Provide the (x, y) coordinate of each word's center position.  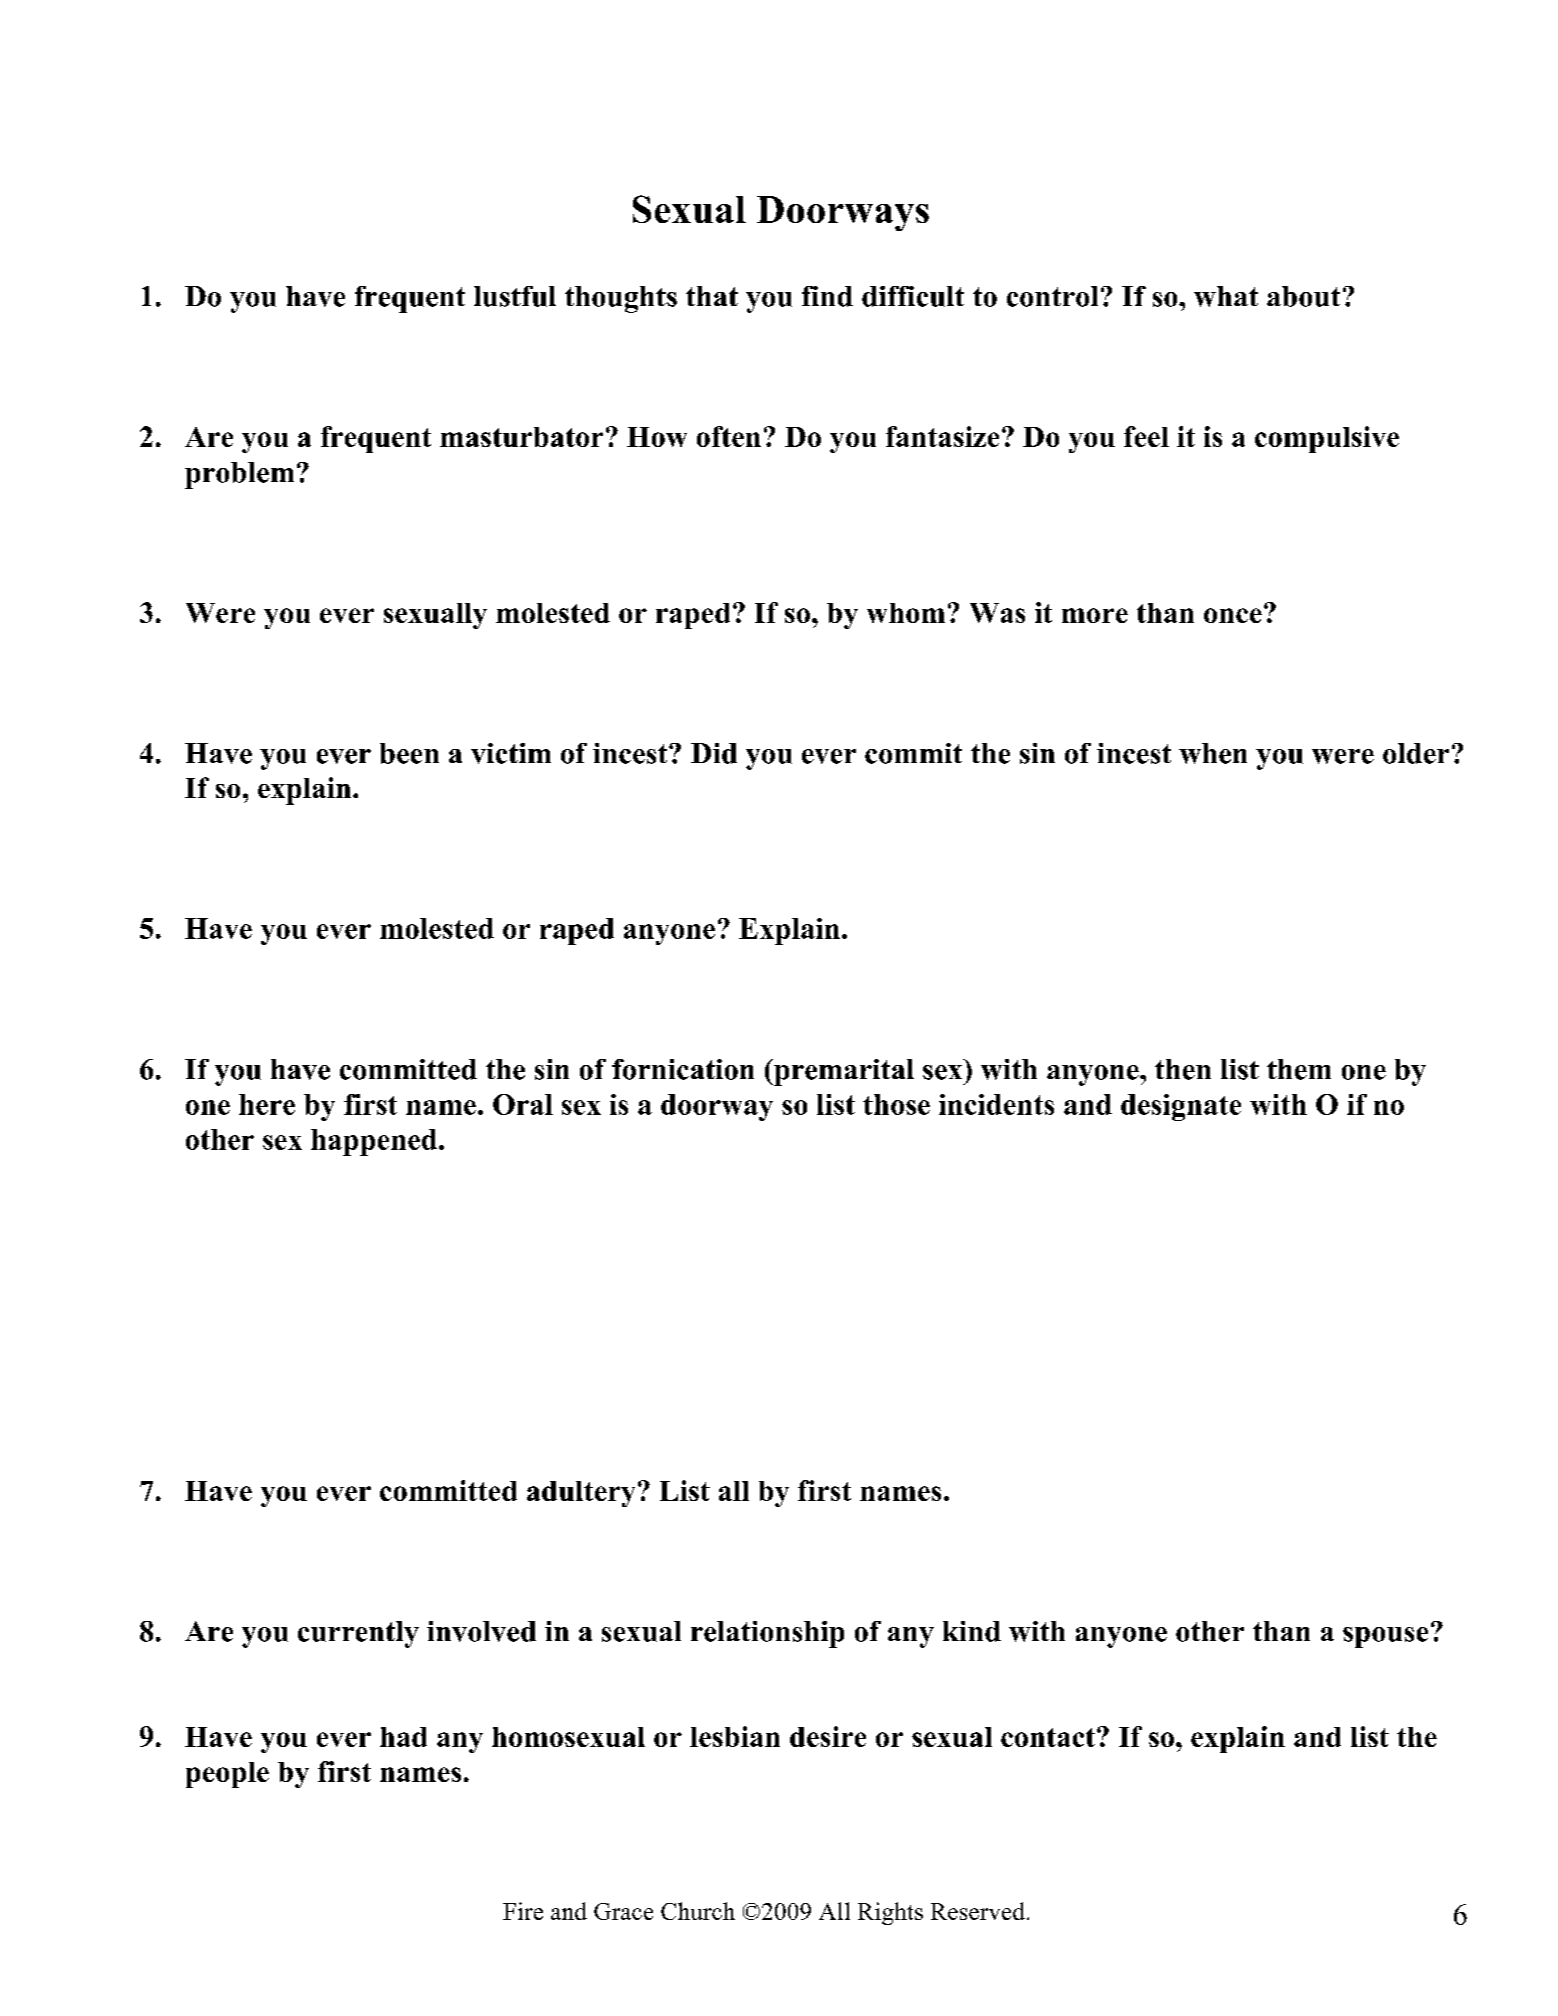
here (267, 1104)
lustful (515, 296)
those (896, 1104)
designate (1181, 1107)
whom (906, 613)
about (1303, 296)
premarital (843, 1072)
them (1299, 1069)
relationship (767, 1634)
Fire (523, 1911)
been (409, 753)
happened (374, 1142)
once (1233, 615)
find (827, 296)
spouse (1385, 1637)
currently (358, 1634)
